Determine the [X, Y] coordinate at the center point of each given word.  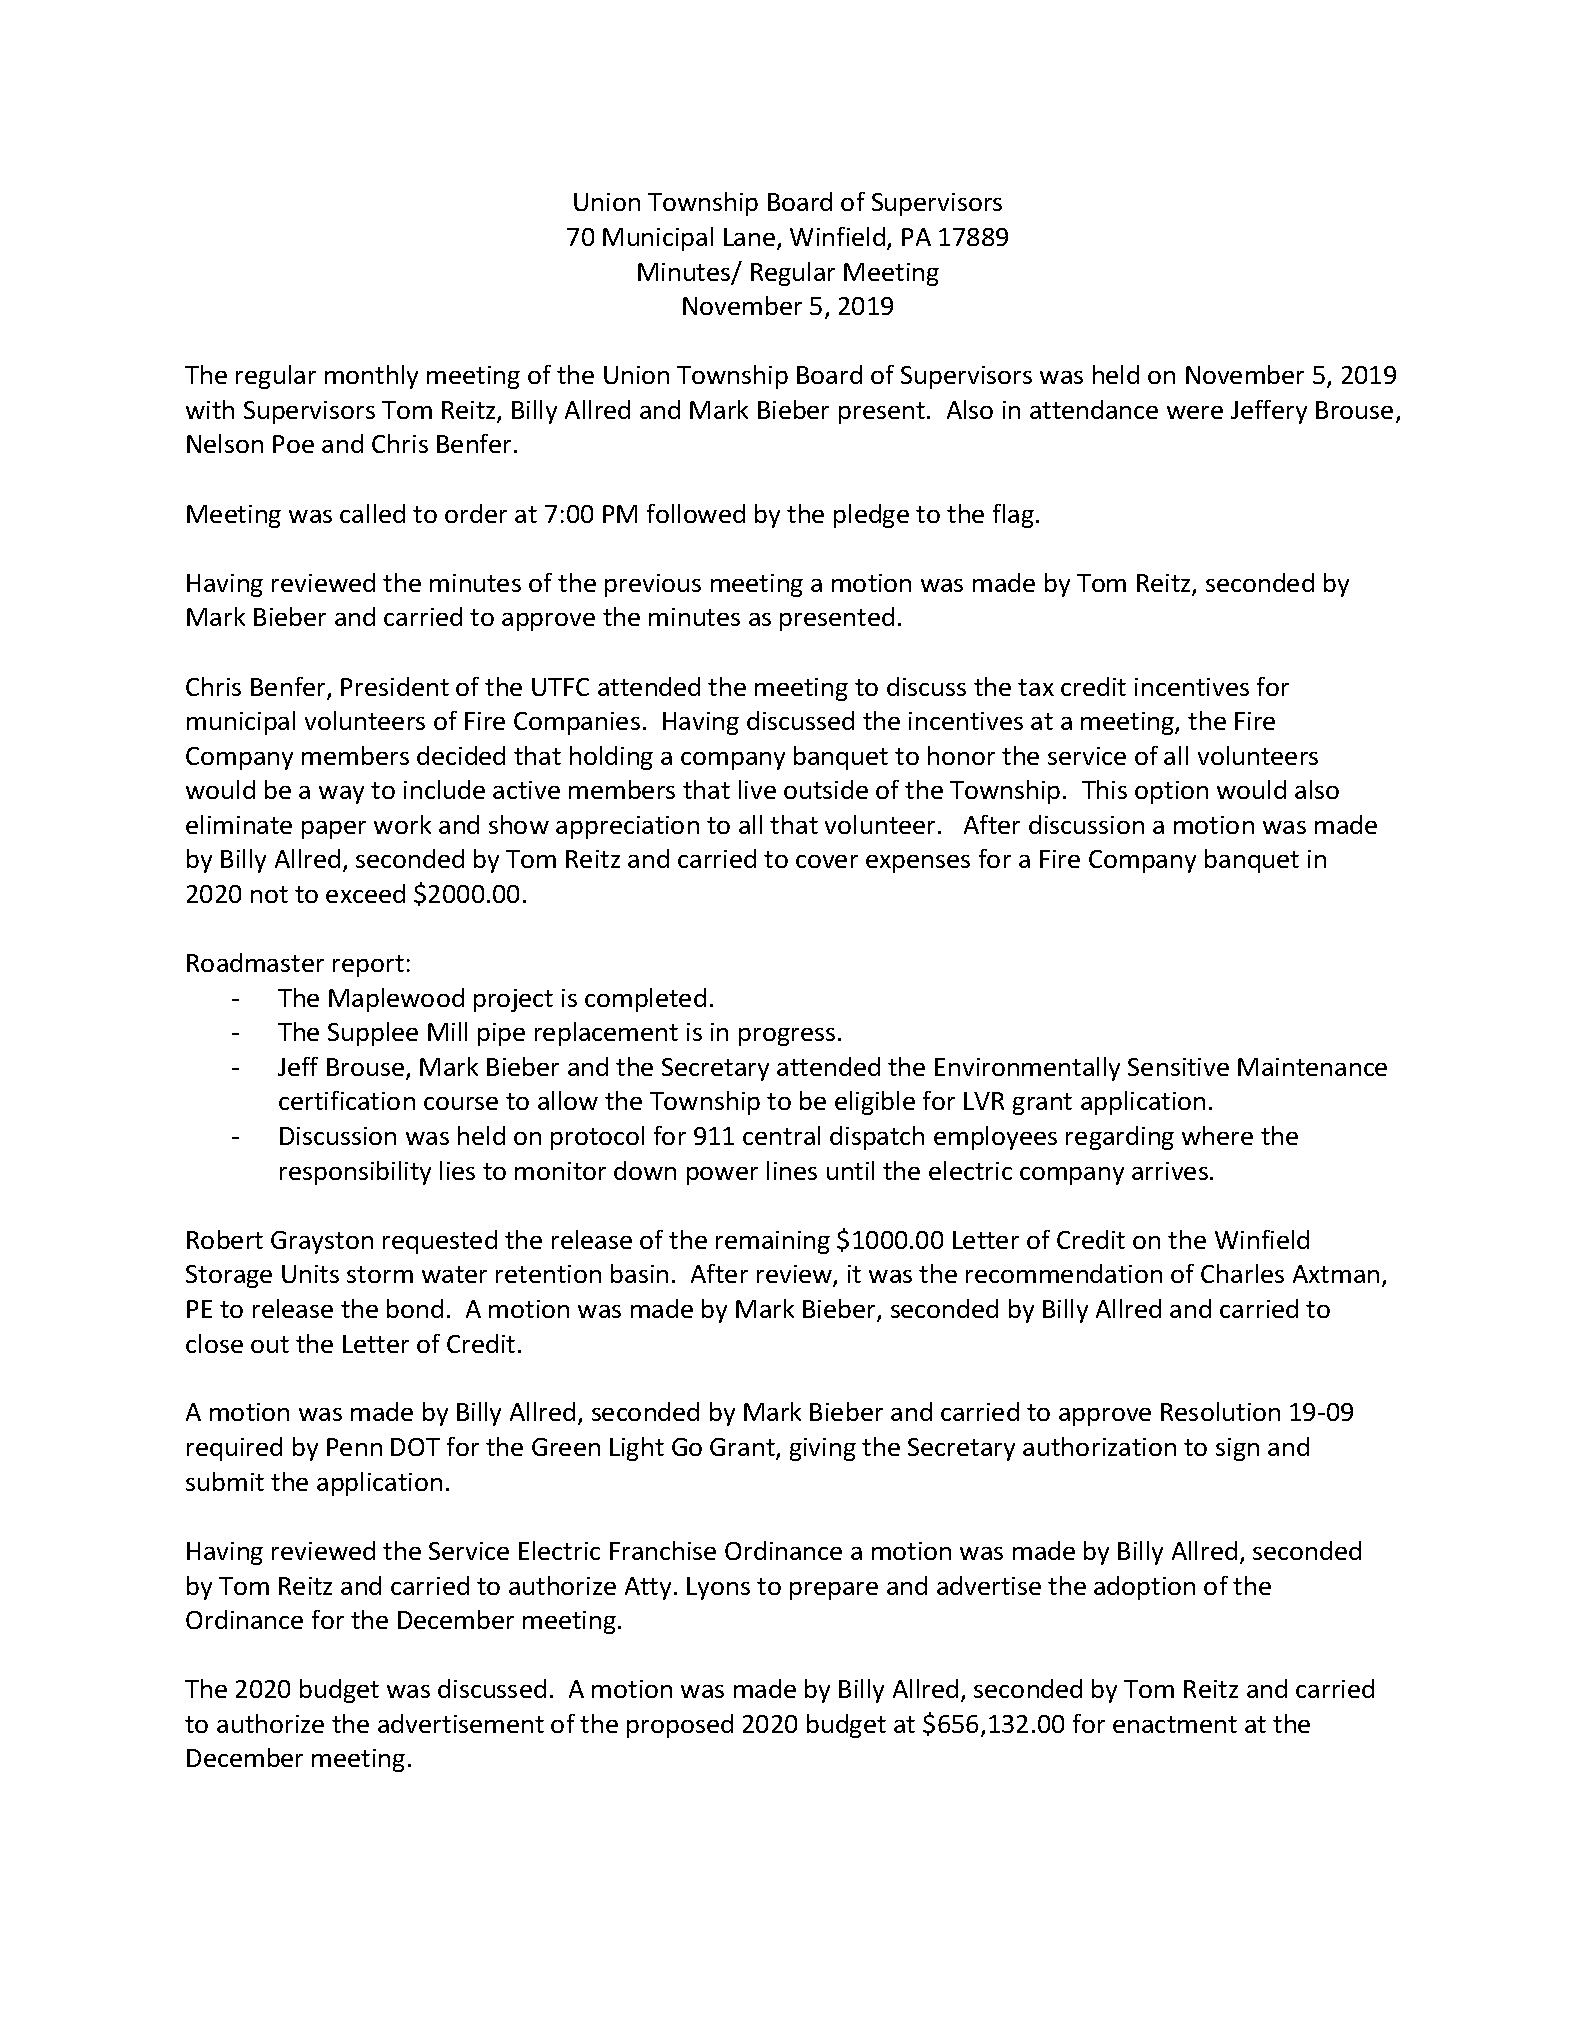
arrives [1171, 1171]
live [757, 789]
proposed [680, 1726]
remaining [773, 1242]
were [1195, 412]
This [1104, 789]
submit [225, 1481]
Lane [751, 238]
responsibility [355, 1173]
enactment [1175, 1724]
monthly [371, 377]
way [341, 795]
